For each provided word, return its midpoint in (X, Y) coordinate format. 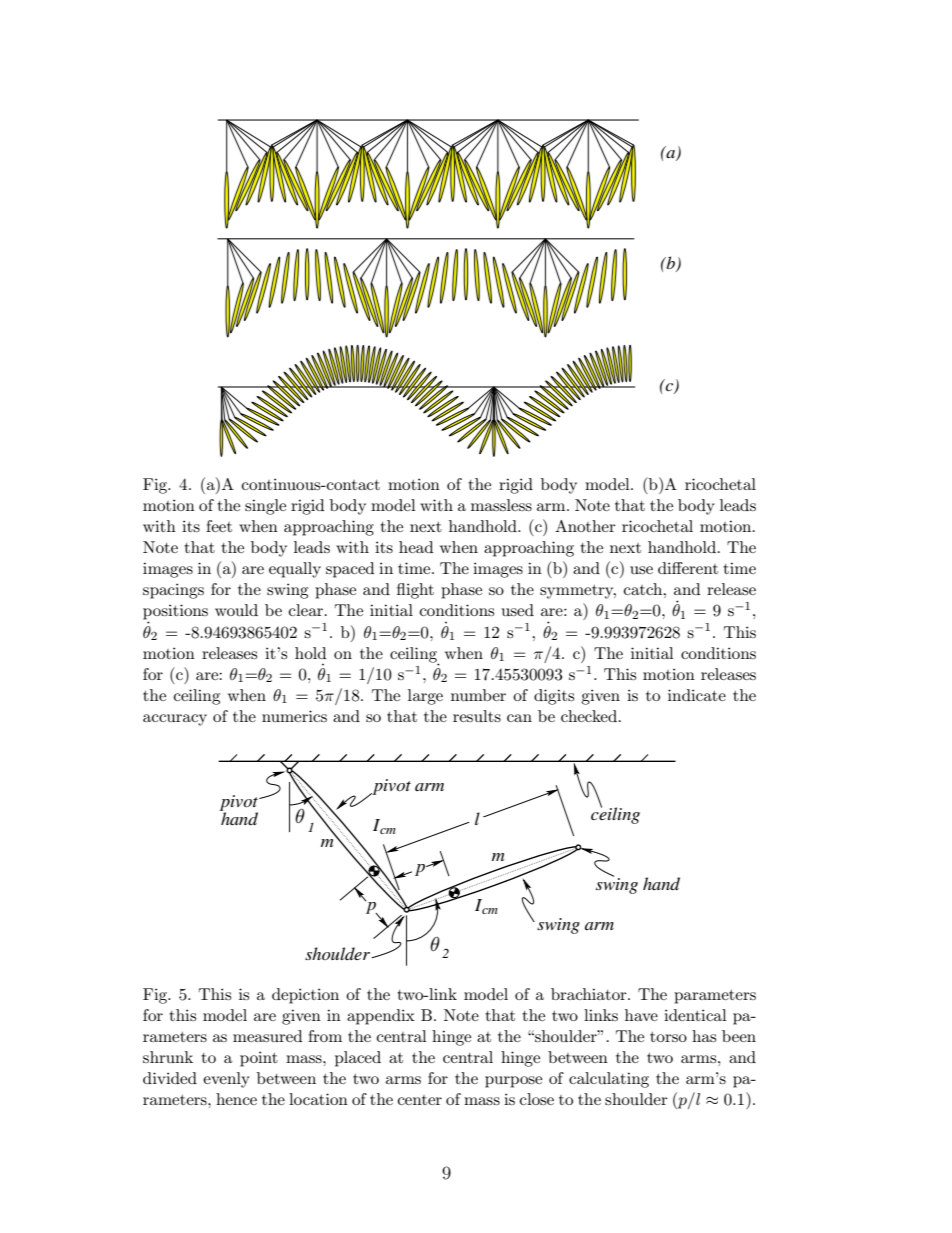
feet (219, 526)
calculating (609, 1080)
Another (585, 526)
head (416, 547)
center (420, 1100)
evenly (226, 1080)
